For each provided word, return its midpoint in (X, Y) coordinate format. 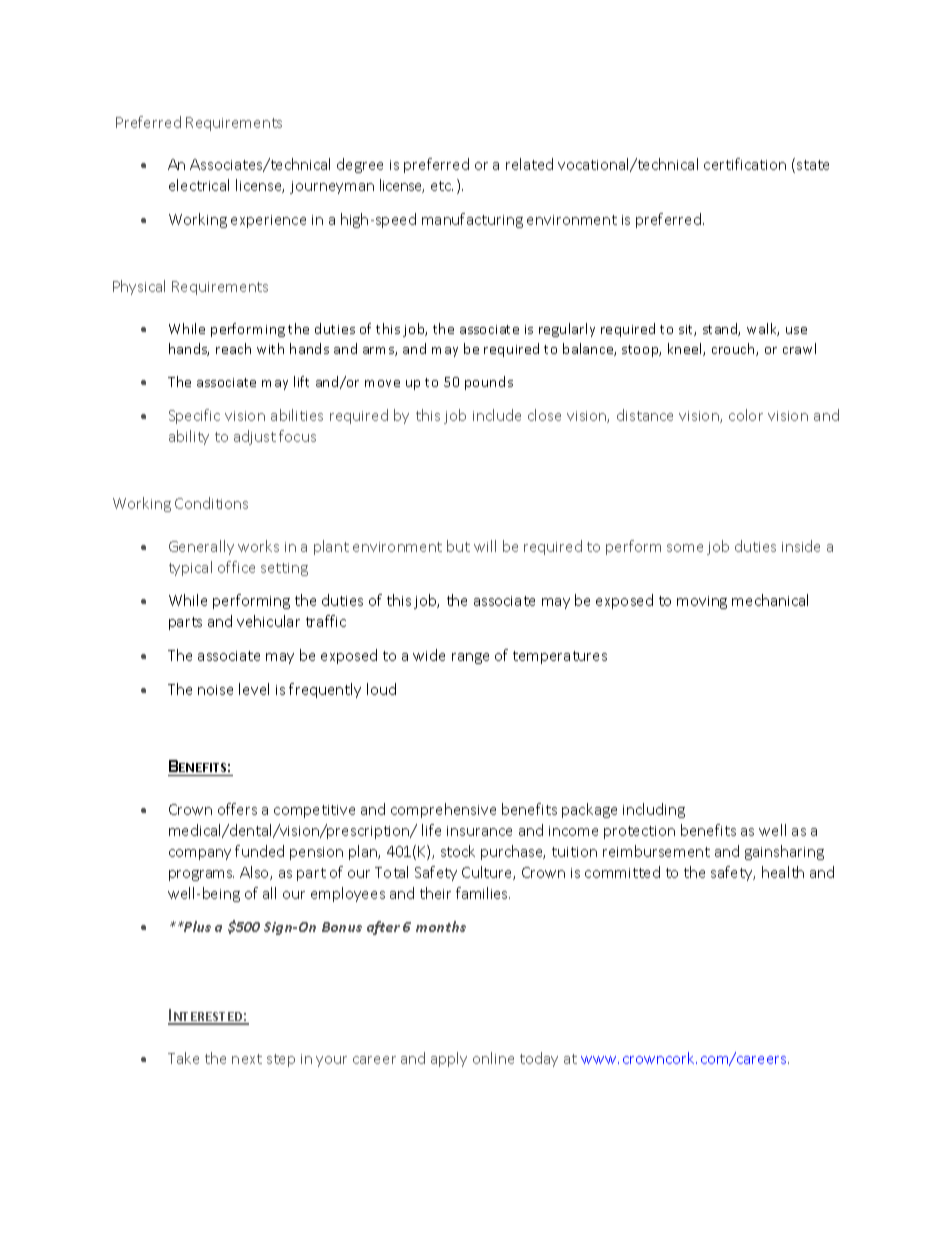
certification (745, 164)
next (247, 1059)
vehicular (268, 621)
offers (237, 809)
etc (442, 186)
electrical (199, 185)
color (746, 415)
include (497, 415)
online (493, 1058)
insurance (479, 831)
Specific (194, 416)
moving (702, 602)
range (470, 658)
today (539, 1059)
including (654, 810)
